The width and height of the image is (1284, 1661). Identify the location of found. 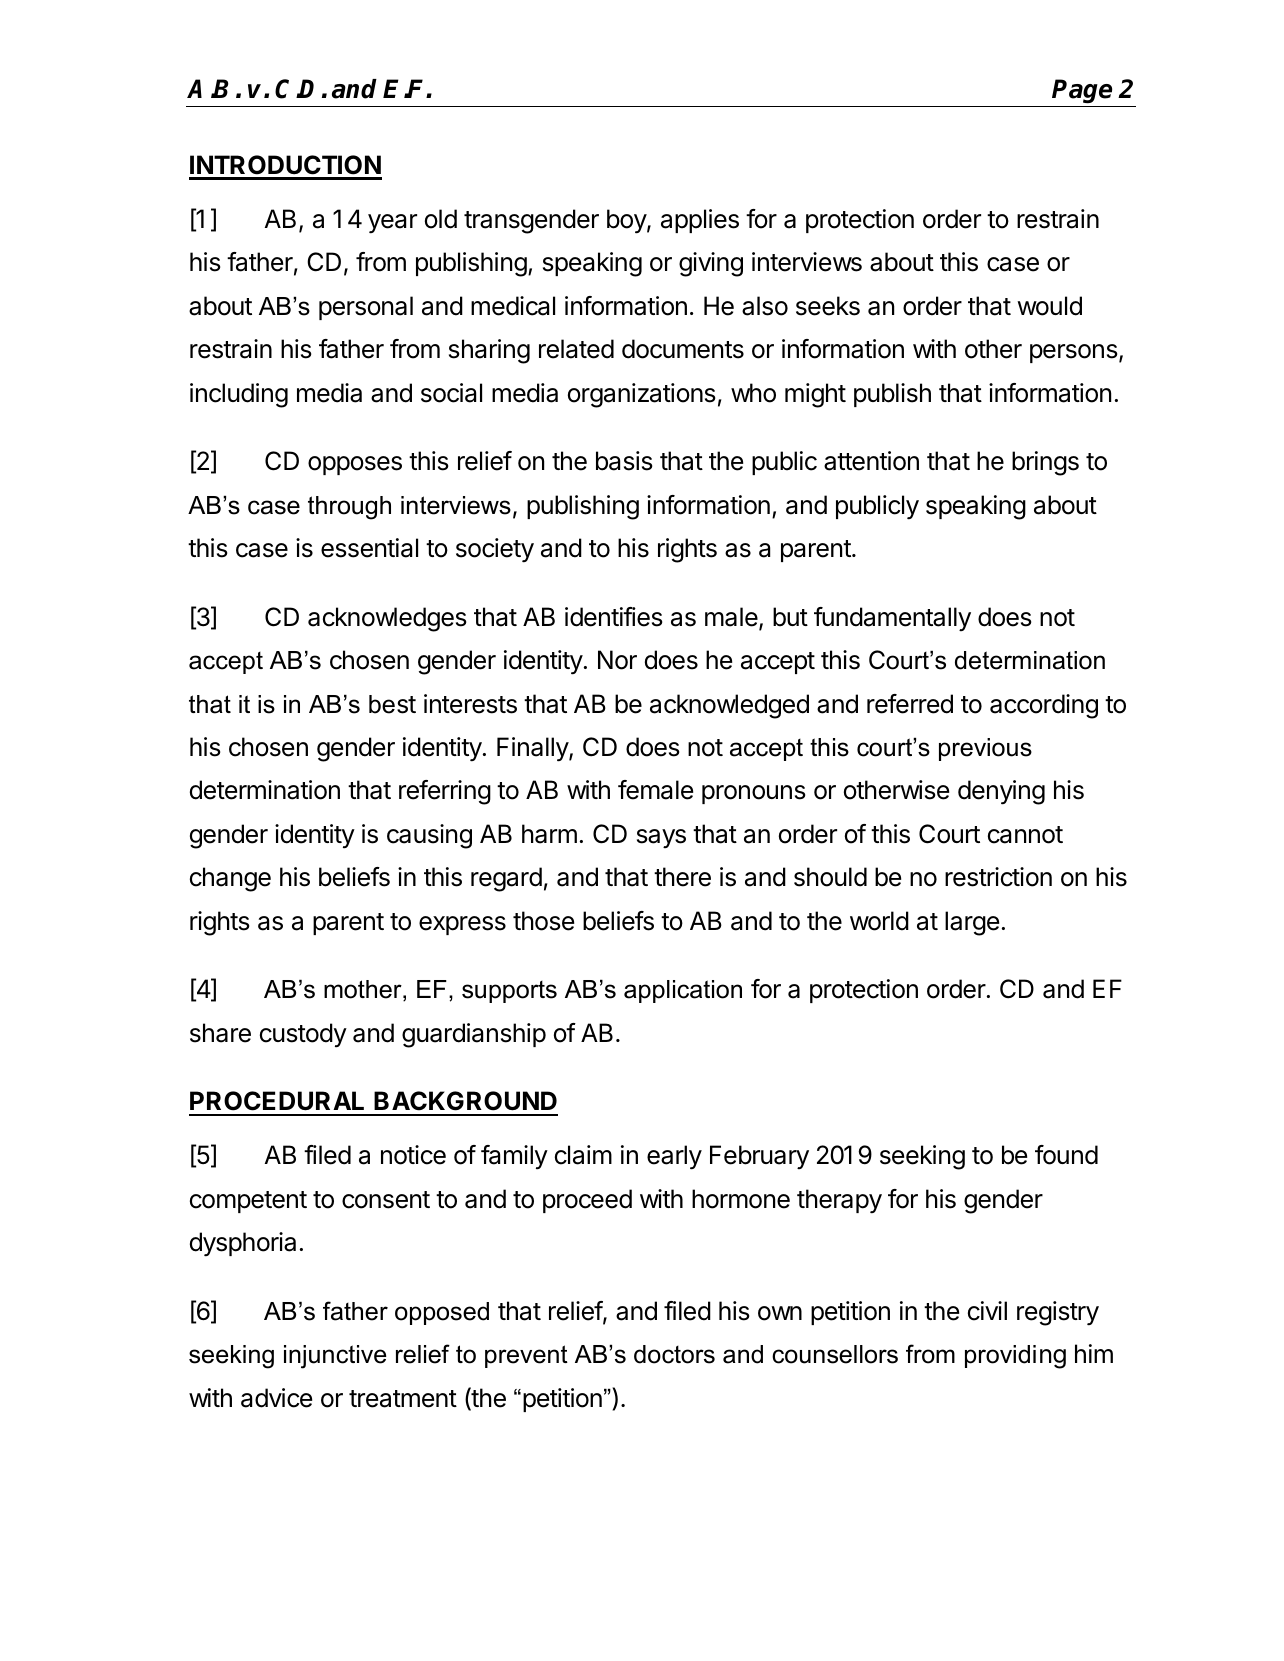
(1066, 1155).
